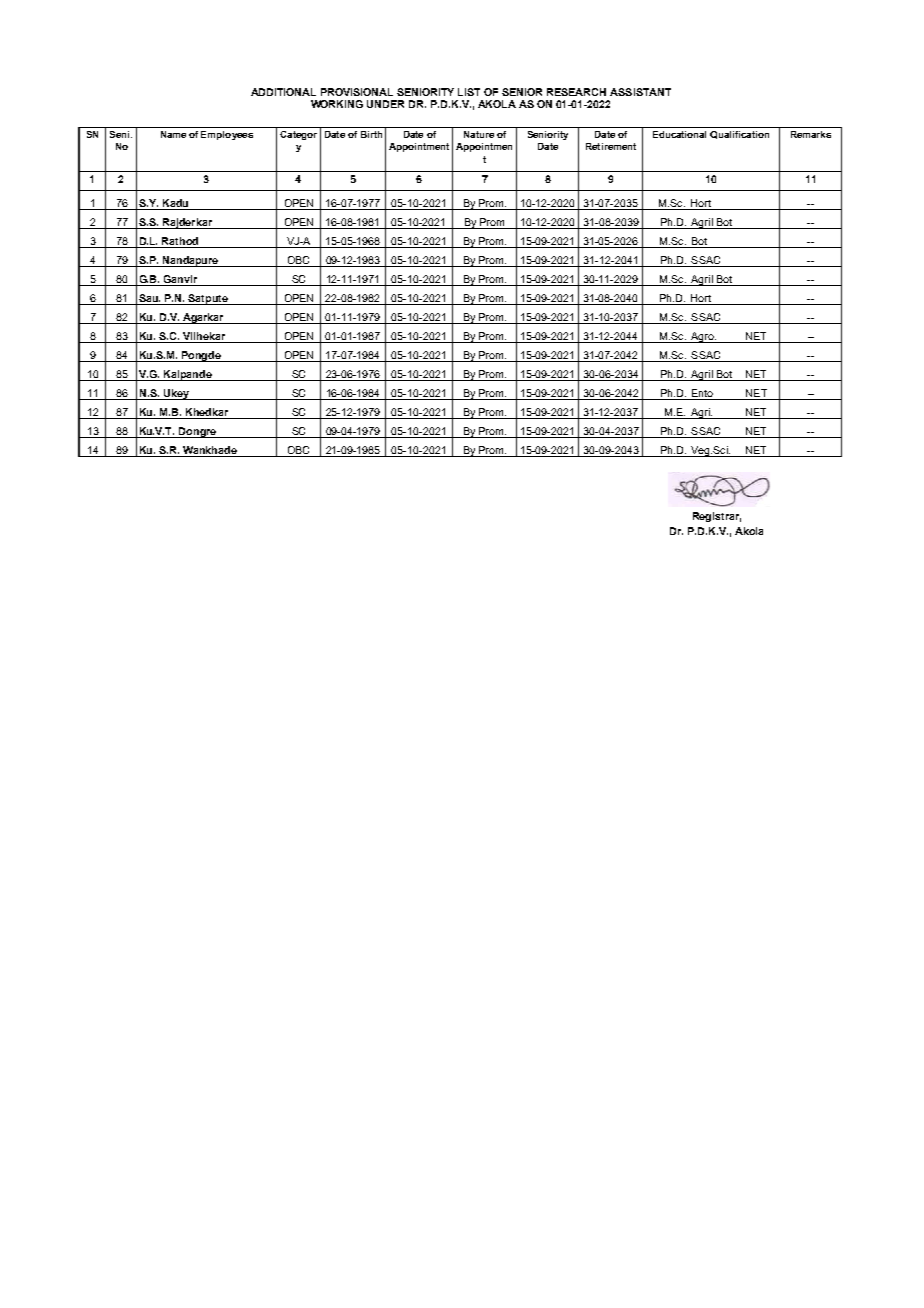  Describe the element at coordinates (702, 337) in the page. I see `Agro` at that location.
